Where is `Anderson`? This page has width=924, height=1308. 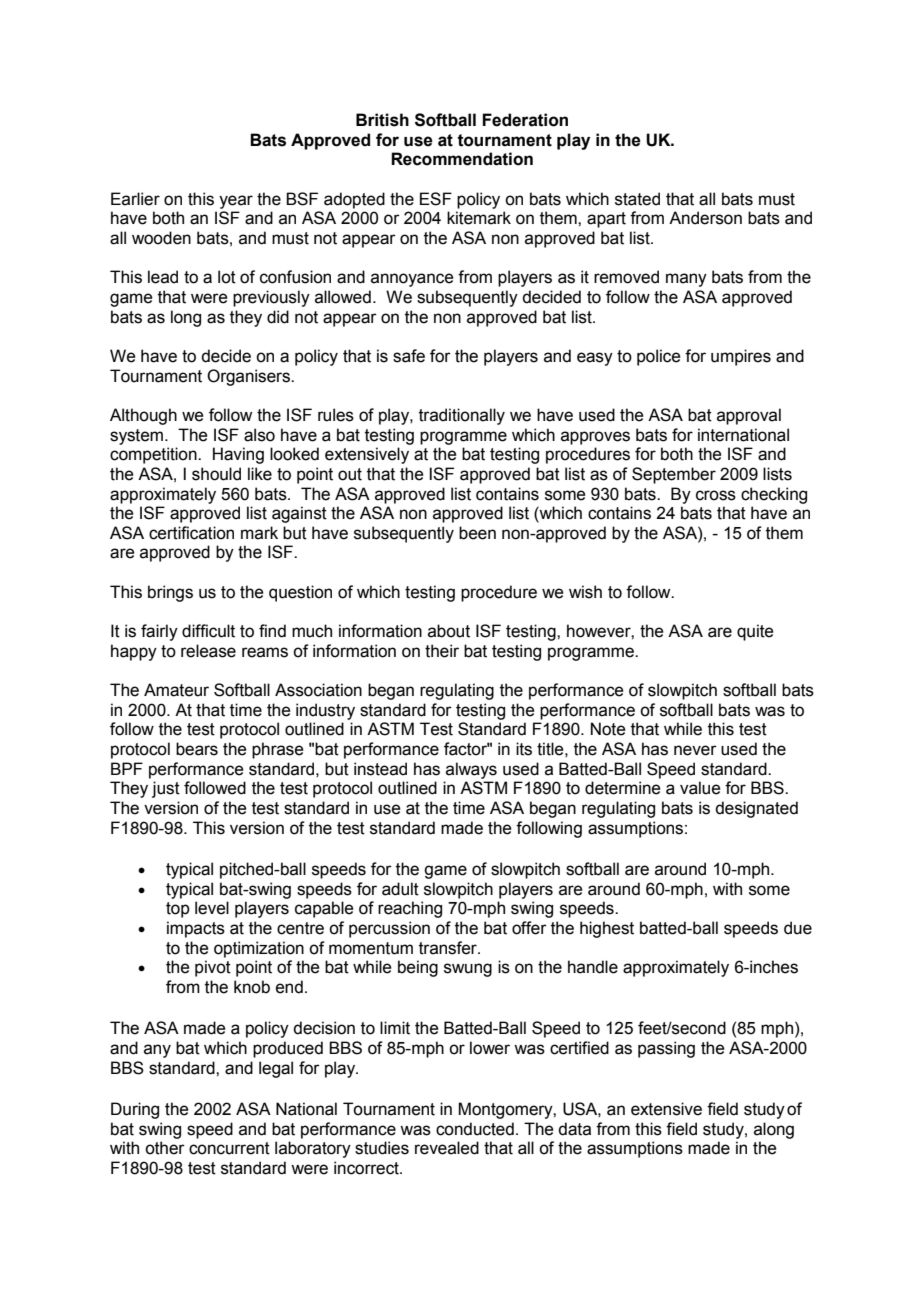
Anderson is located at coordinates (705, 218).
